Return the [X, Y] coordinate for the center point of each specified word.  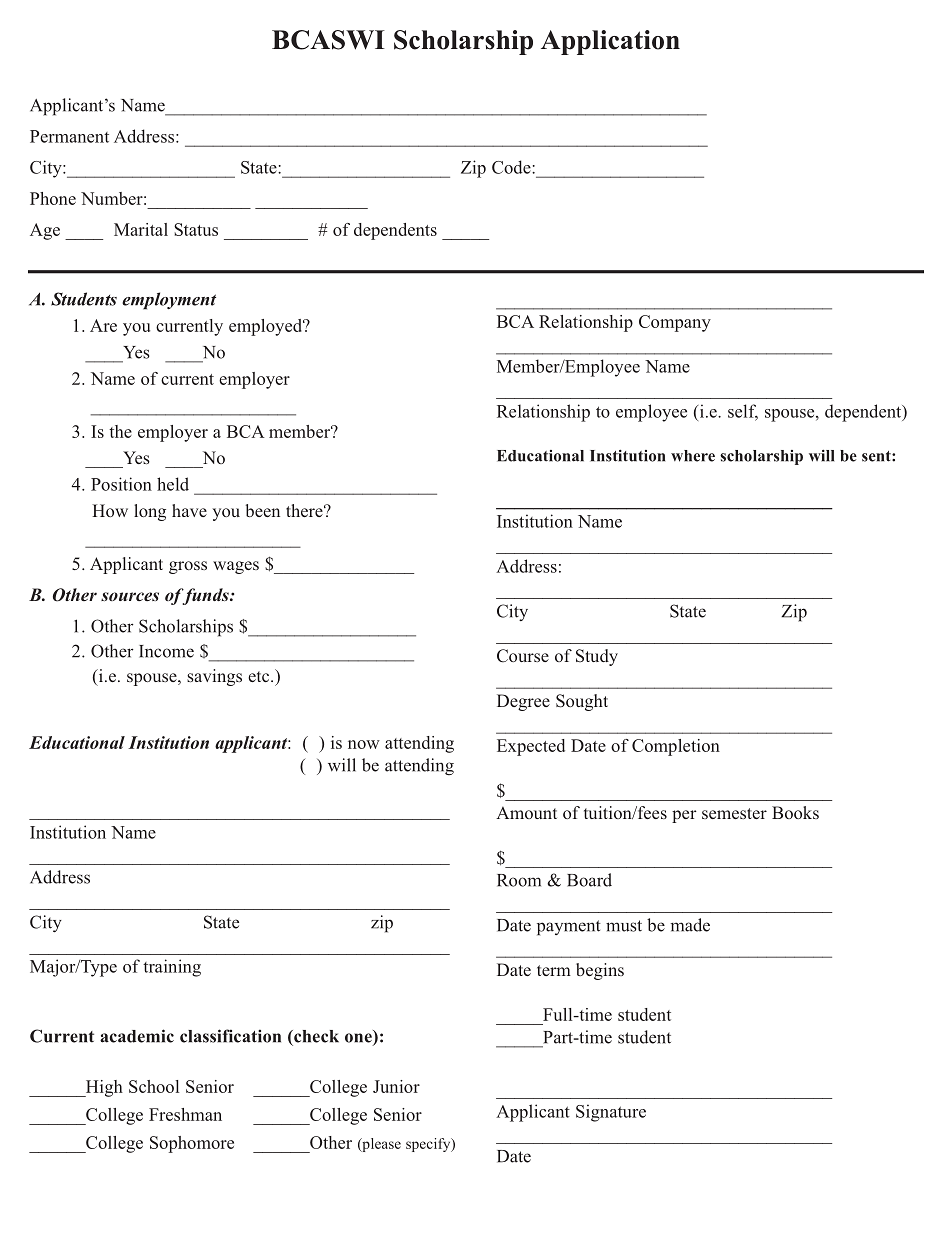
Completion [676, 747]
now [364, 744]
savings [214, 677]
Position [121, 484]
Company [675, 323]
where [693, 456]
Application [610, 42]
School [154, 1086]
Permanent [69, 136]
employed [267, 327]
